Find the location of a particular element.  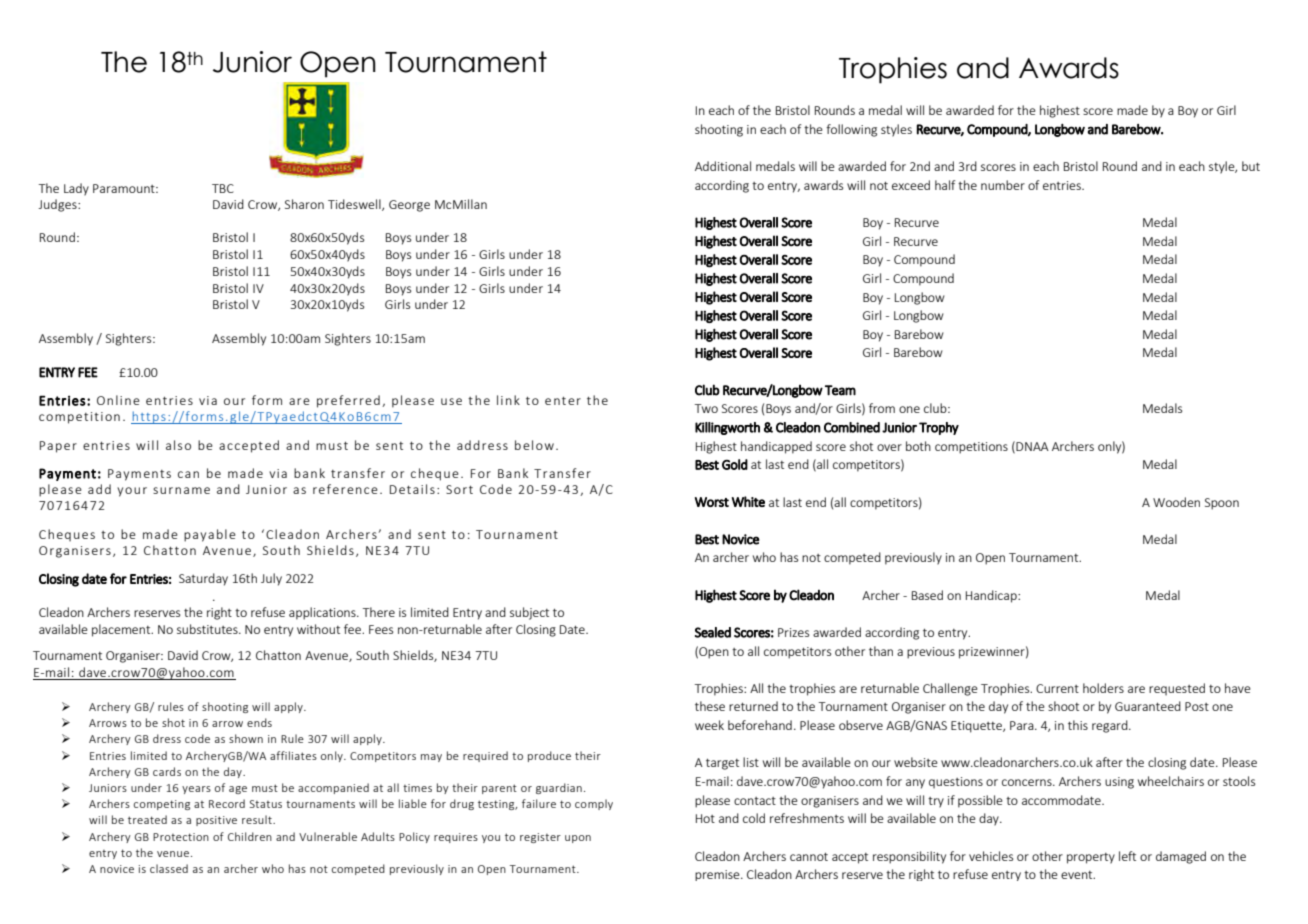

Protection is located at coordinates (181, 837).
